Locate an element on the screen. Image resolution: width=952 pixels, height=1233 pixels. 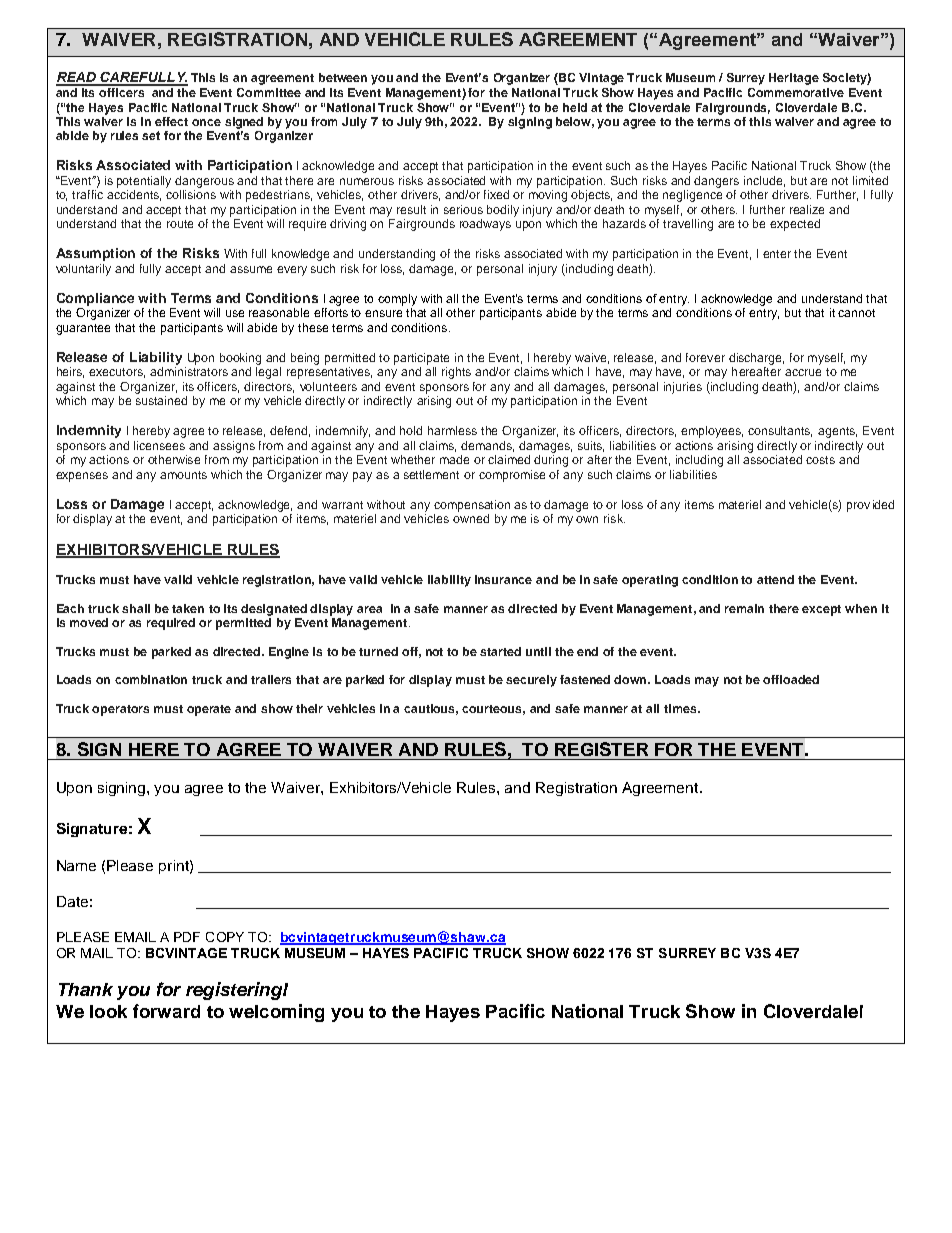
effect is located at coordinates (171, 121).
